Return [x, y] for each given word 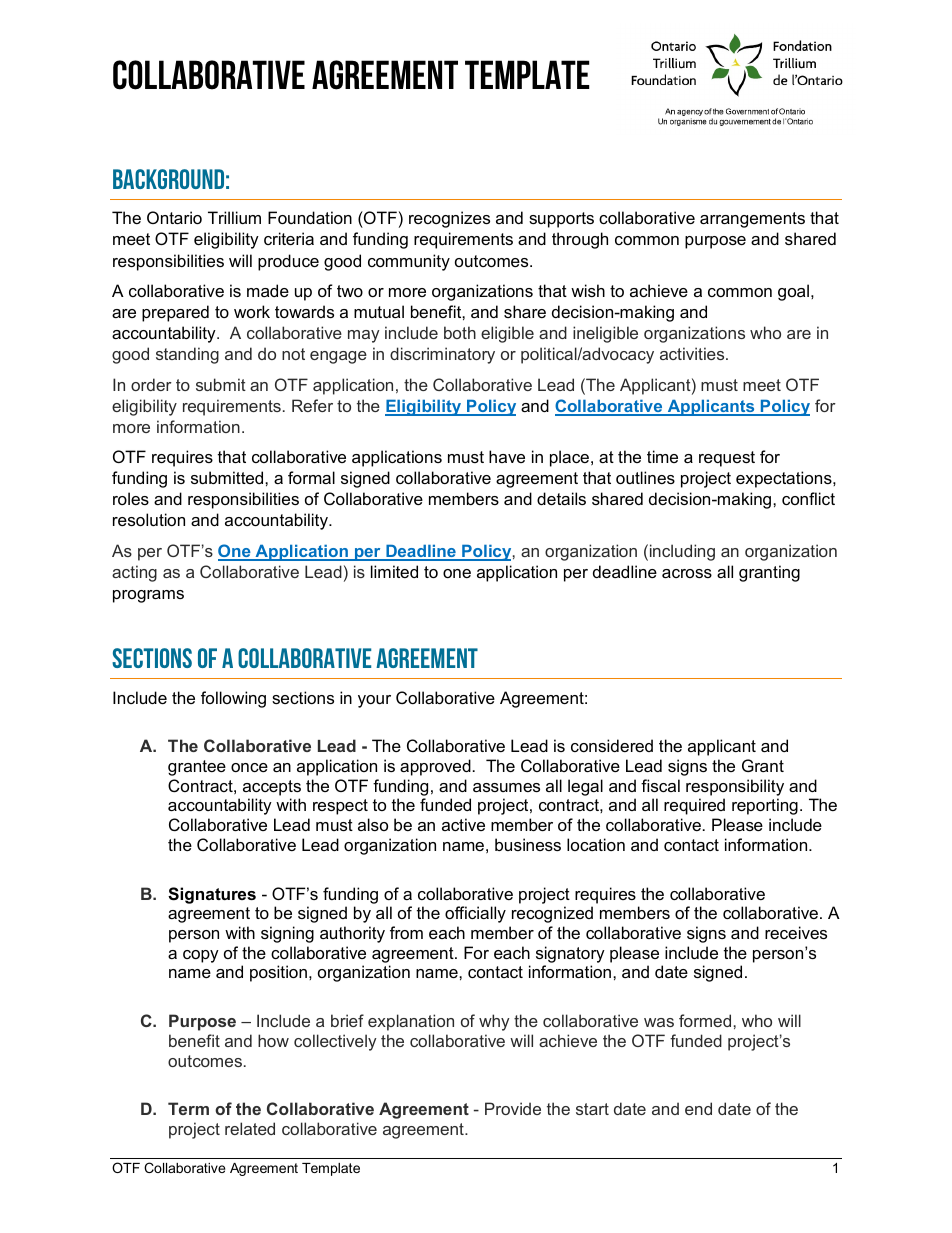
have [507, 456]
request [727, 459]
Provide [513, 1108]
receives [796, 932]
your [374, 701]
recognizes [449, 219]
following [233, 699]
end [698, 1108]
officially [475, 914]
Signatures [212, 895]
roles [131, 498]
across [687, 573]
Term [188, 1108]
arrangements [752, 220]
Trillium [234, 217]
